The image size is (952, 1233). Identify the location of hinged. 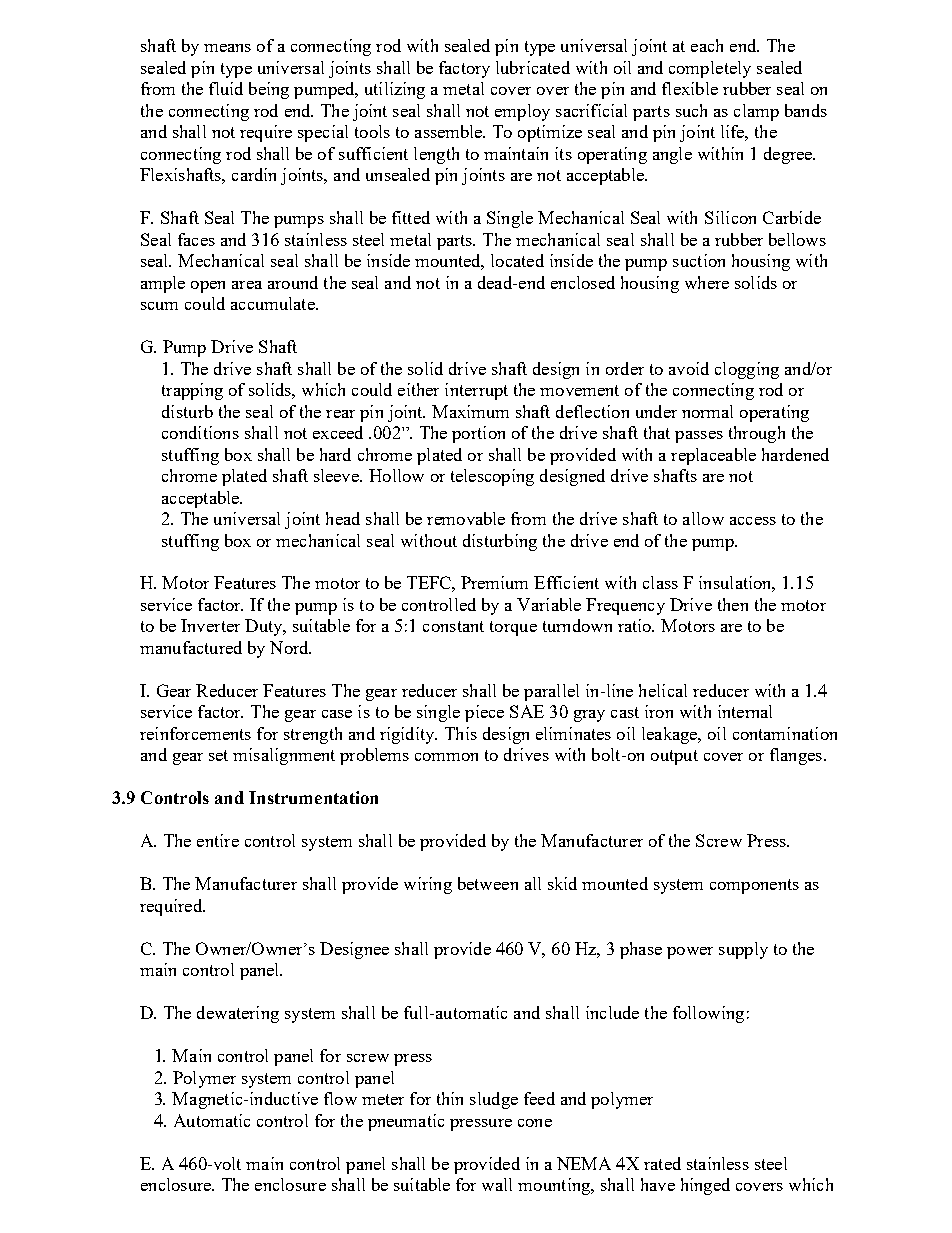
(705, 1186).
